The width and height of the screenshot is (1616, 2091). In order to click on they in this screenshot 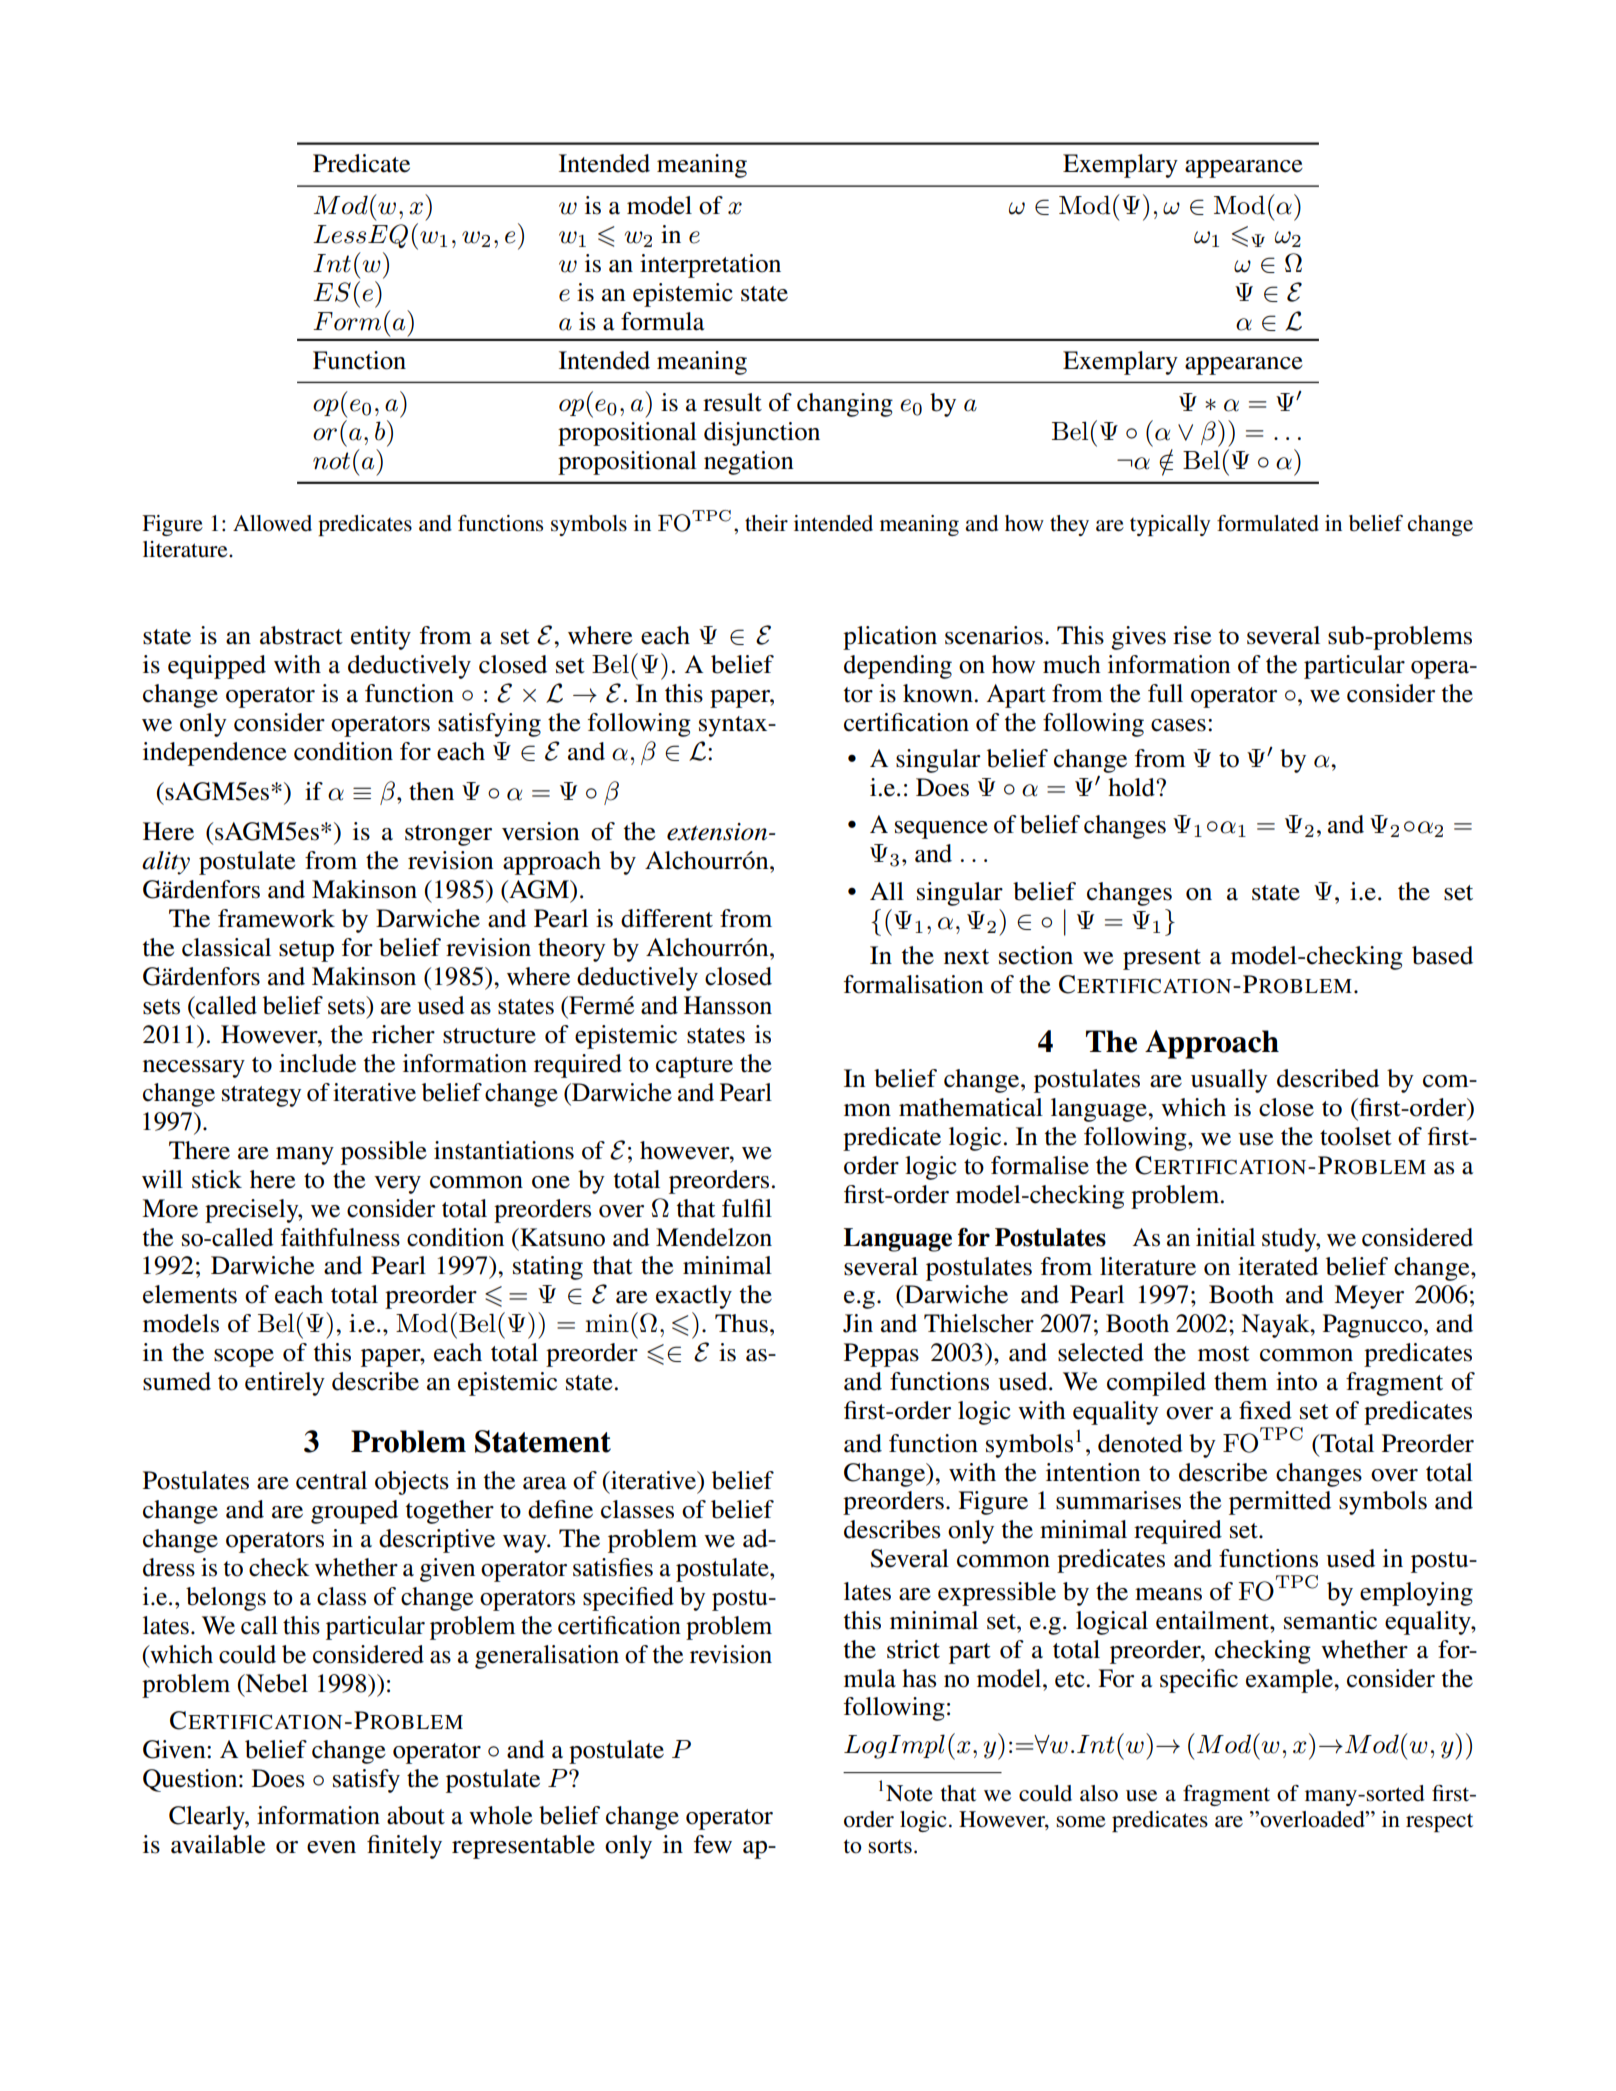, I will do `click(1069, 525)`.
